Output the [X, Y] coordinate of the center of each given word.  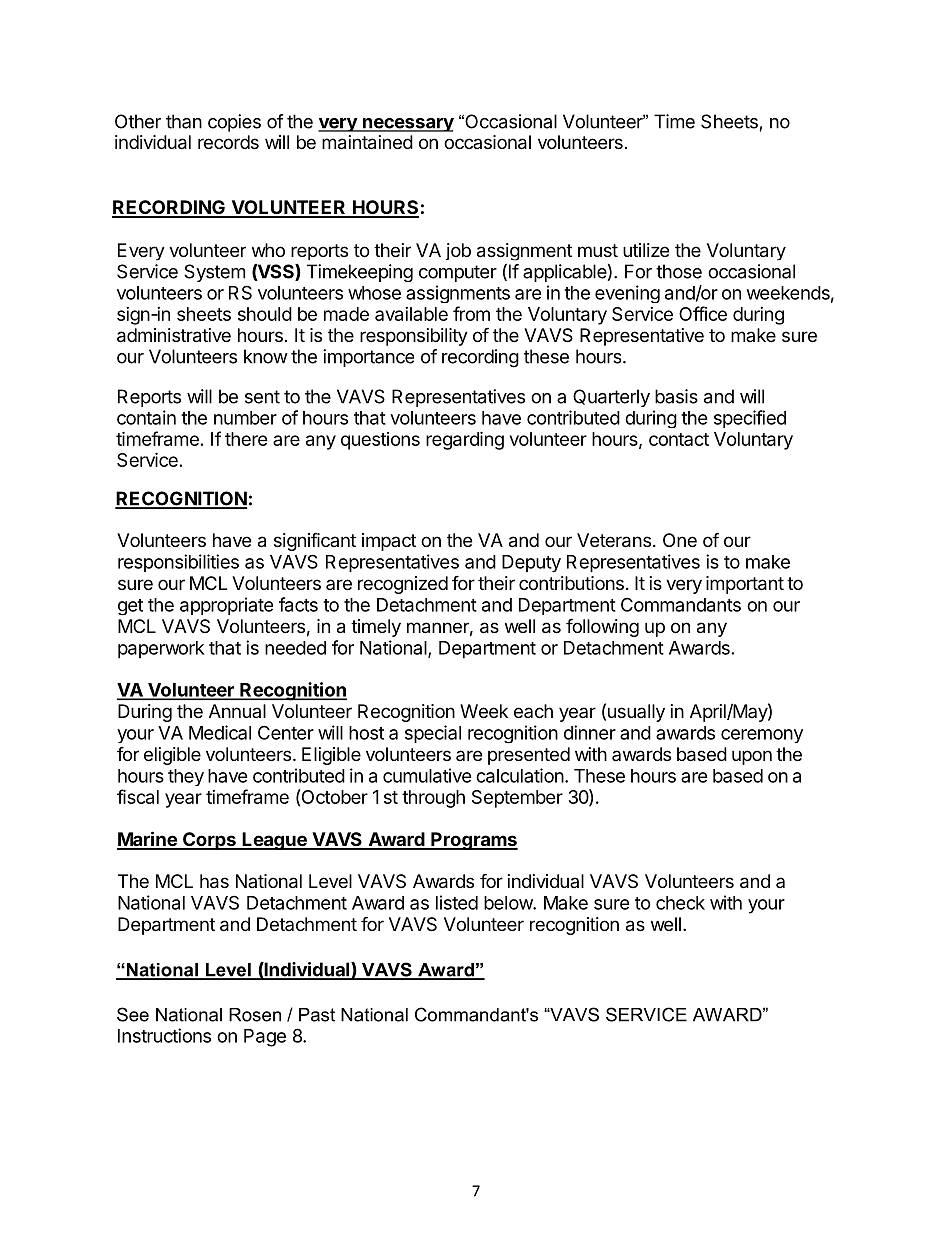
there [246, 439]
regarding [465, 441]
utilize [646, 250]
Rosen [255, 1015]
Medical [220, 732]
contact [679, 439]
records [228, 142]
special [433, 734]
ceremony [762, 736]
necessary [407, 125]
